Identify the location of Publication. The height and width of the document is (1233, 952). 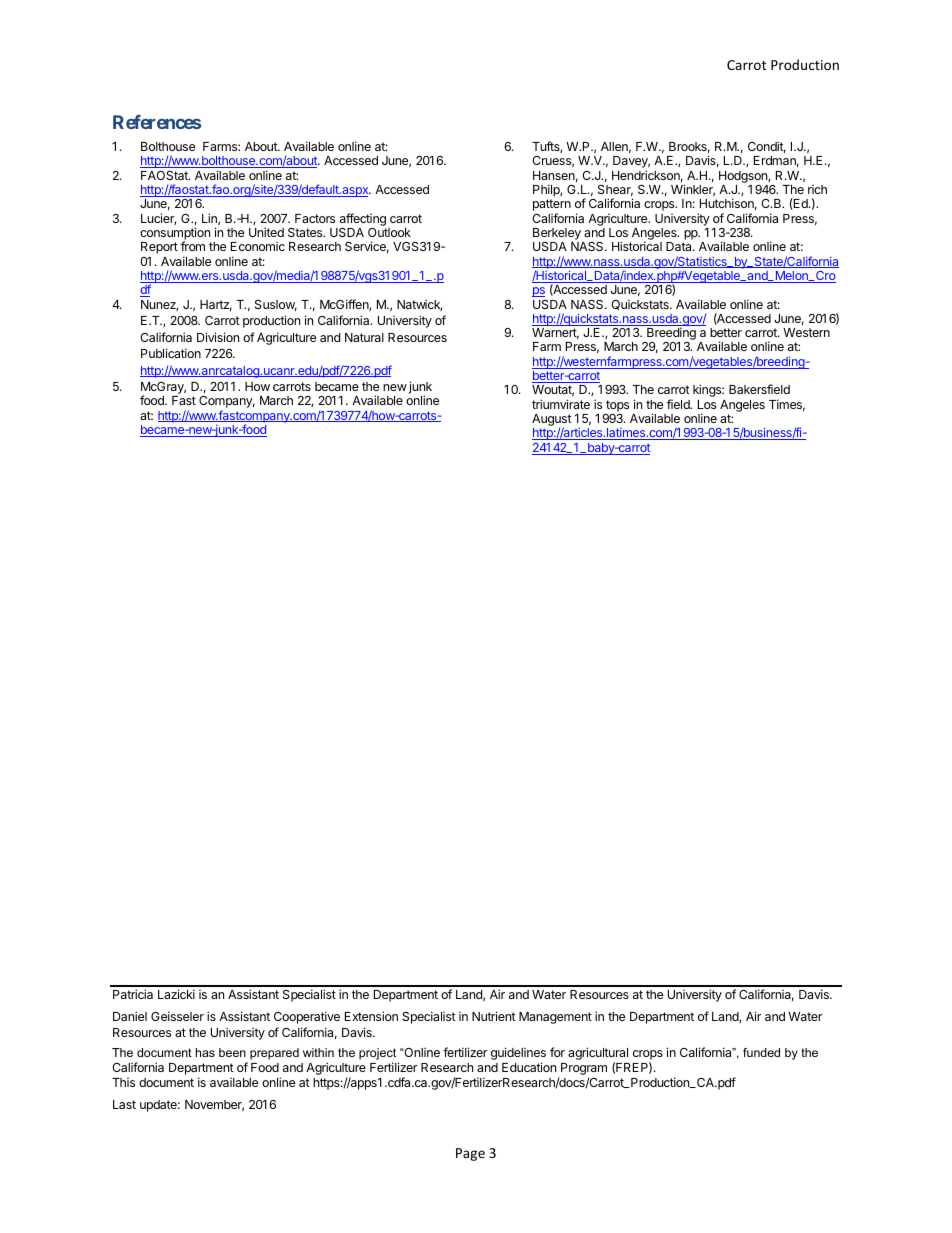
(171, 353).
